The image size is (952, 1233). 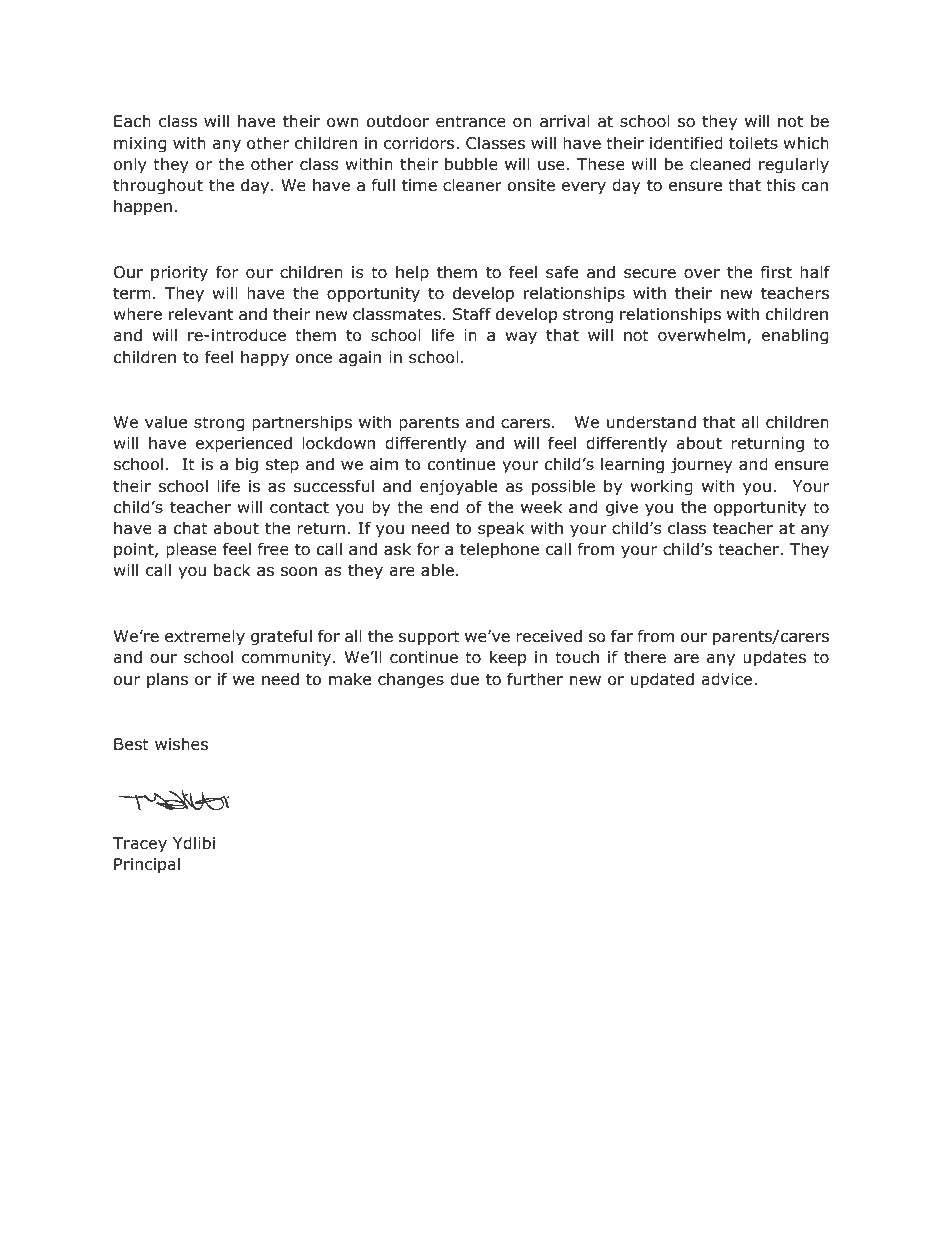 I want to click on due, so click(x=464, y=679).
